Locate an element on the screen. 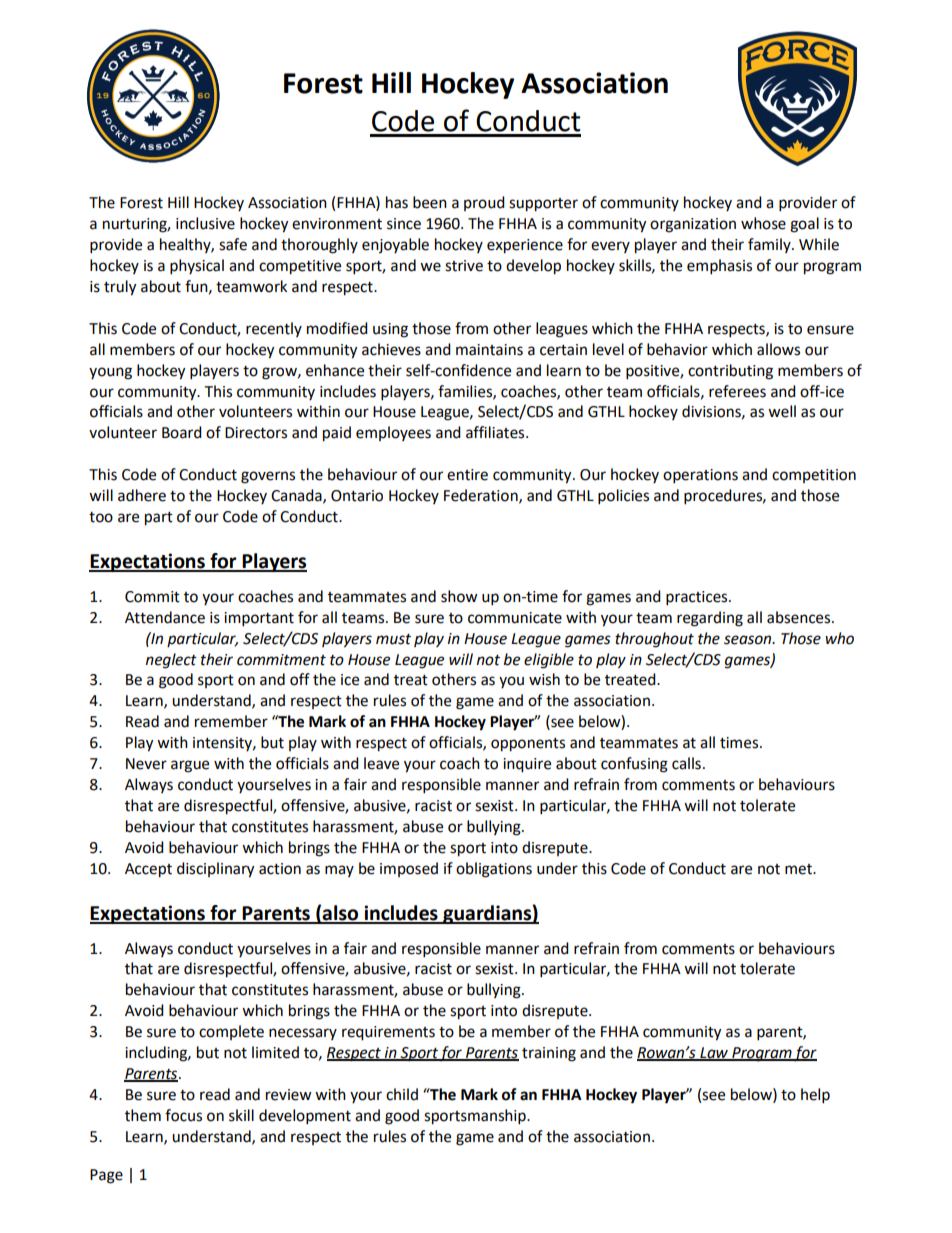 The width and height of the screenshot is (952, 1233). wish is located at coordinates (544, 679).
